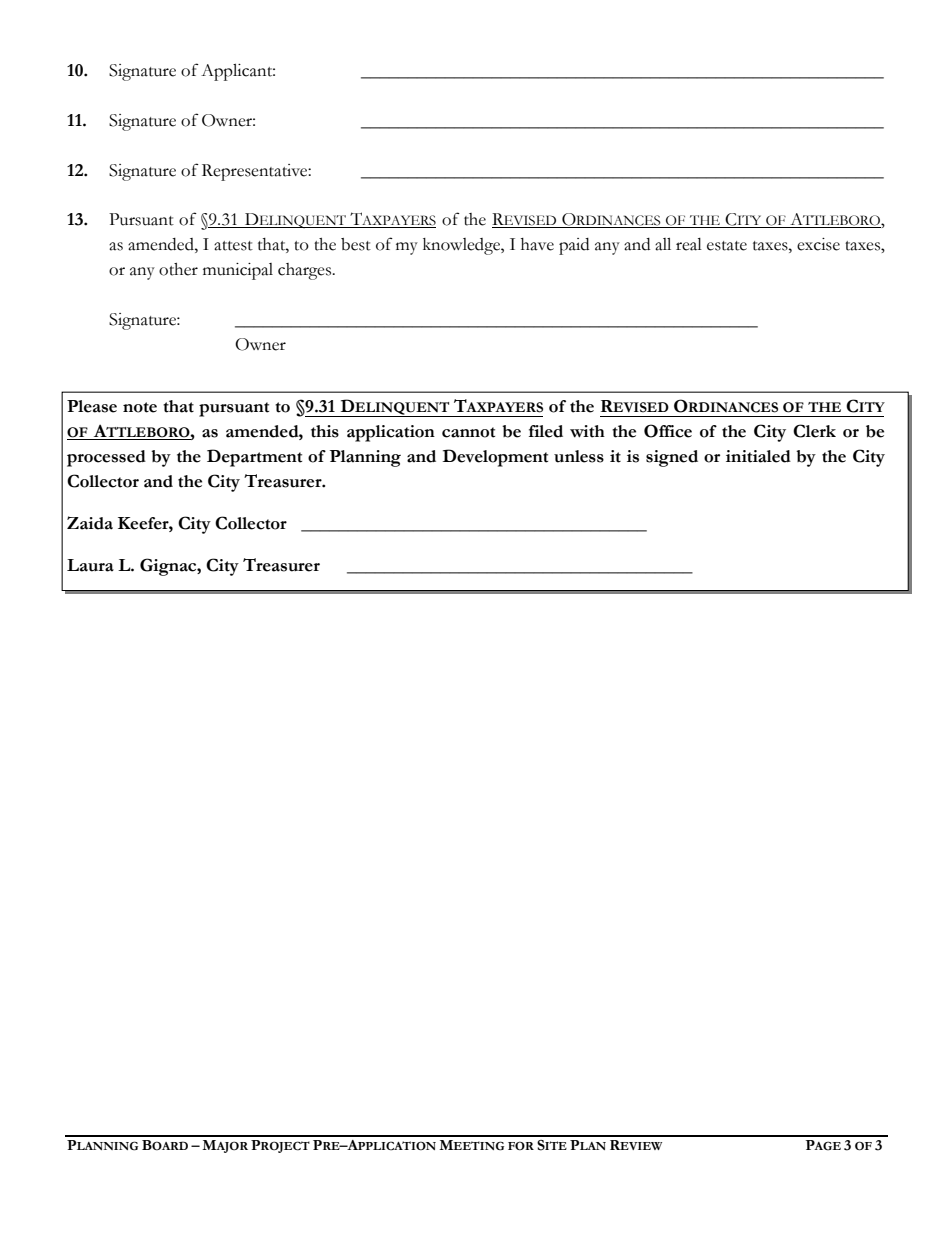  Describe the element at coordinates (325, 431) in the image. I see `this` at that location.
